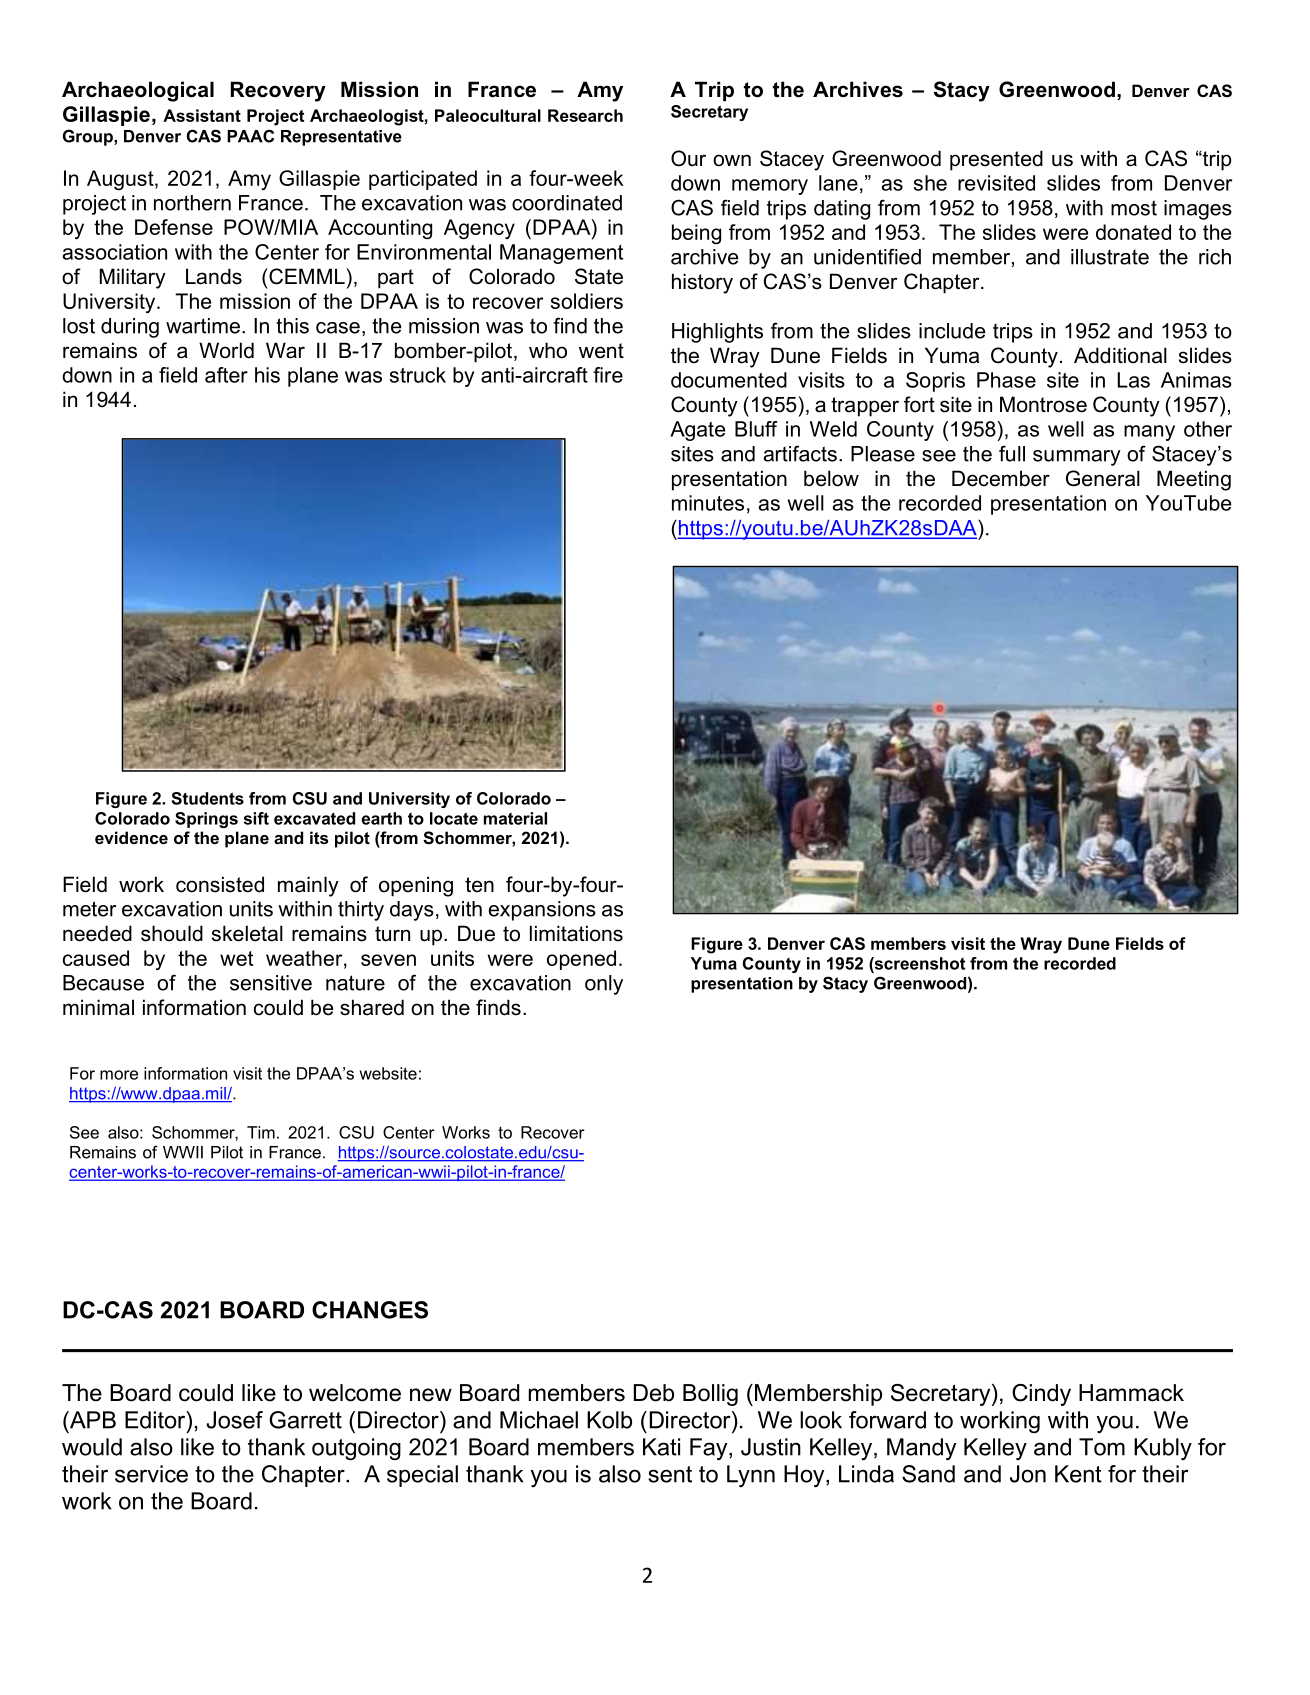 The image size is (1310, 1695). What do you see at coordinates (661, 1447) in the page?
I see `Kati` at bounding box center [661, 1447].
